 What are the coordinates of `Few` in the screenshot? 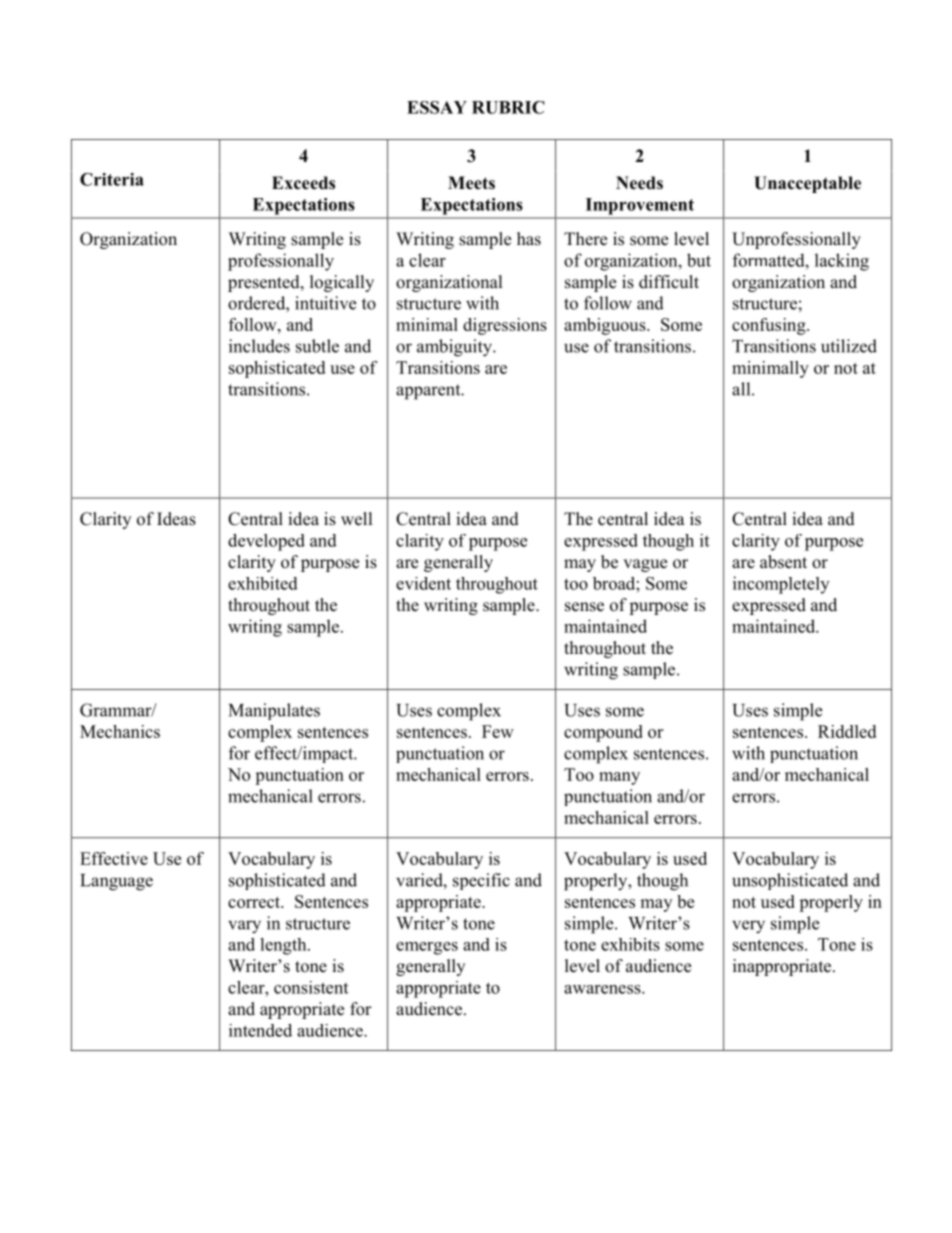 It's located at (498, 731).
